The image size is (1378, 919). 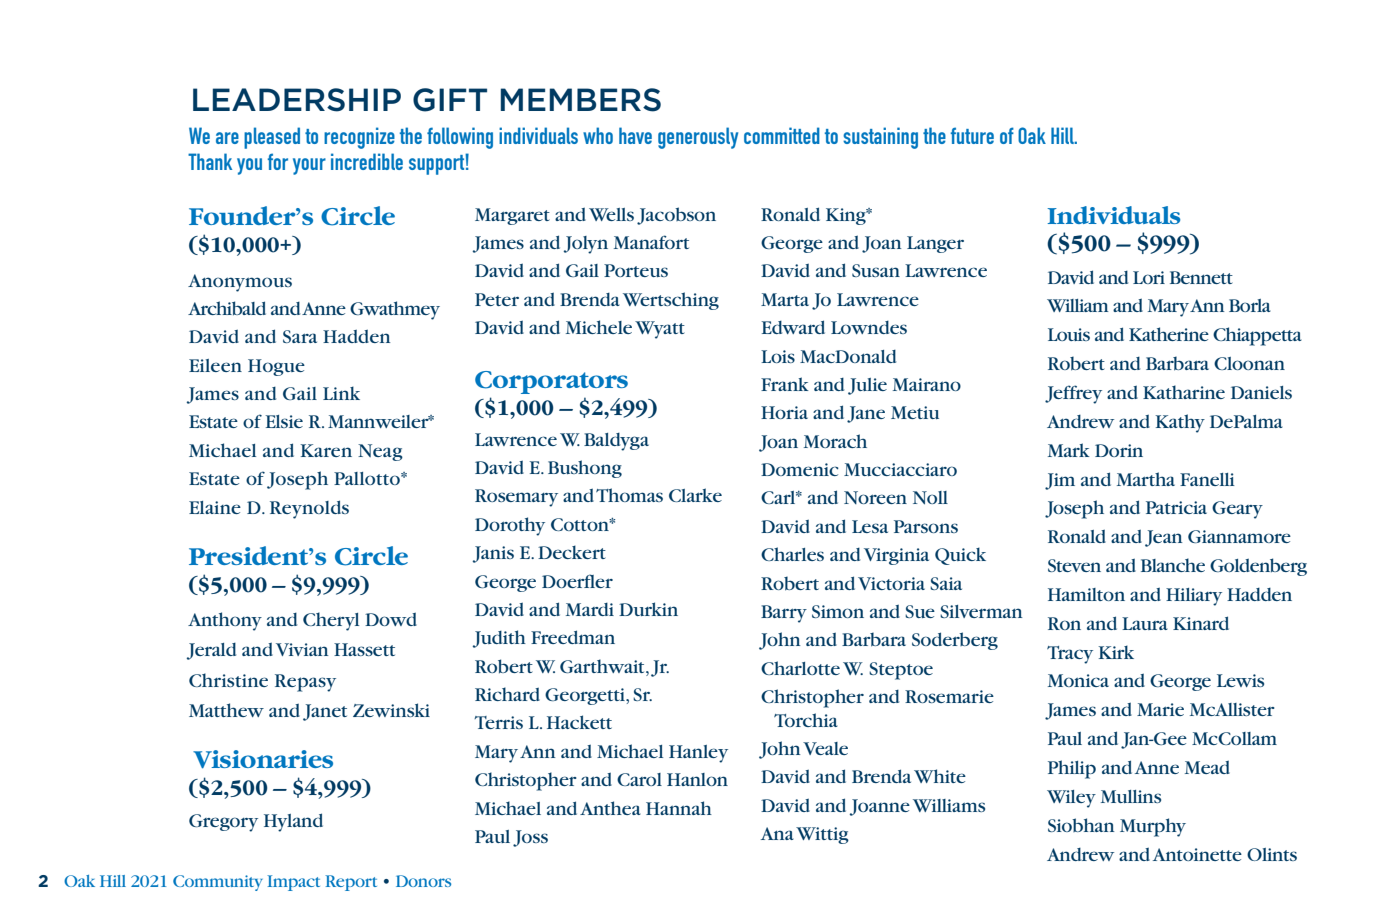 I want to click on recognize, so click(x=359, y=138).
